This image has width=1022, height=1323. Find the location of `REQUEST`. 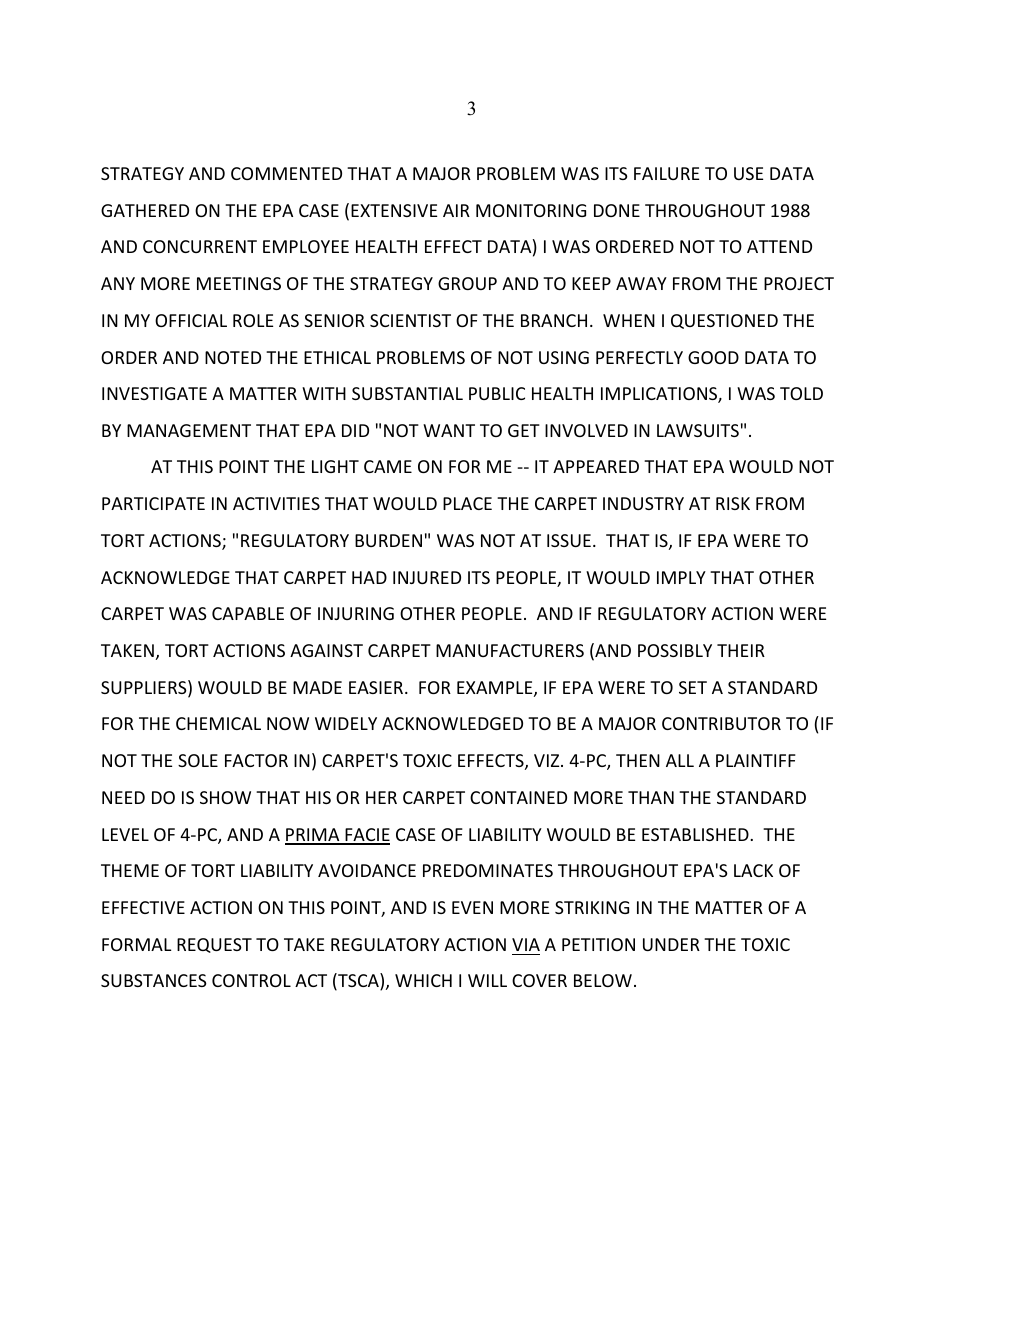

REQUEST is located at coordinates (214, 945).
